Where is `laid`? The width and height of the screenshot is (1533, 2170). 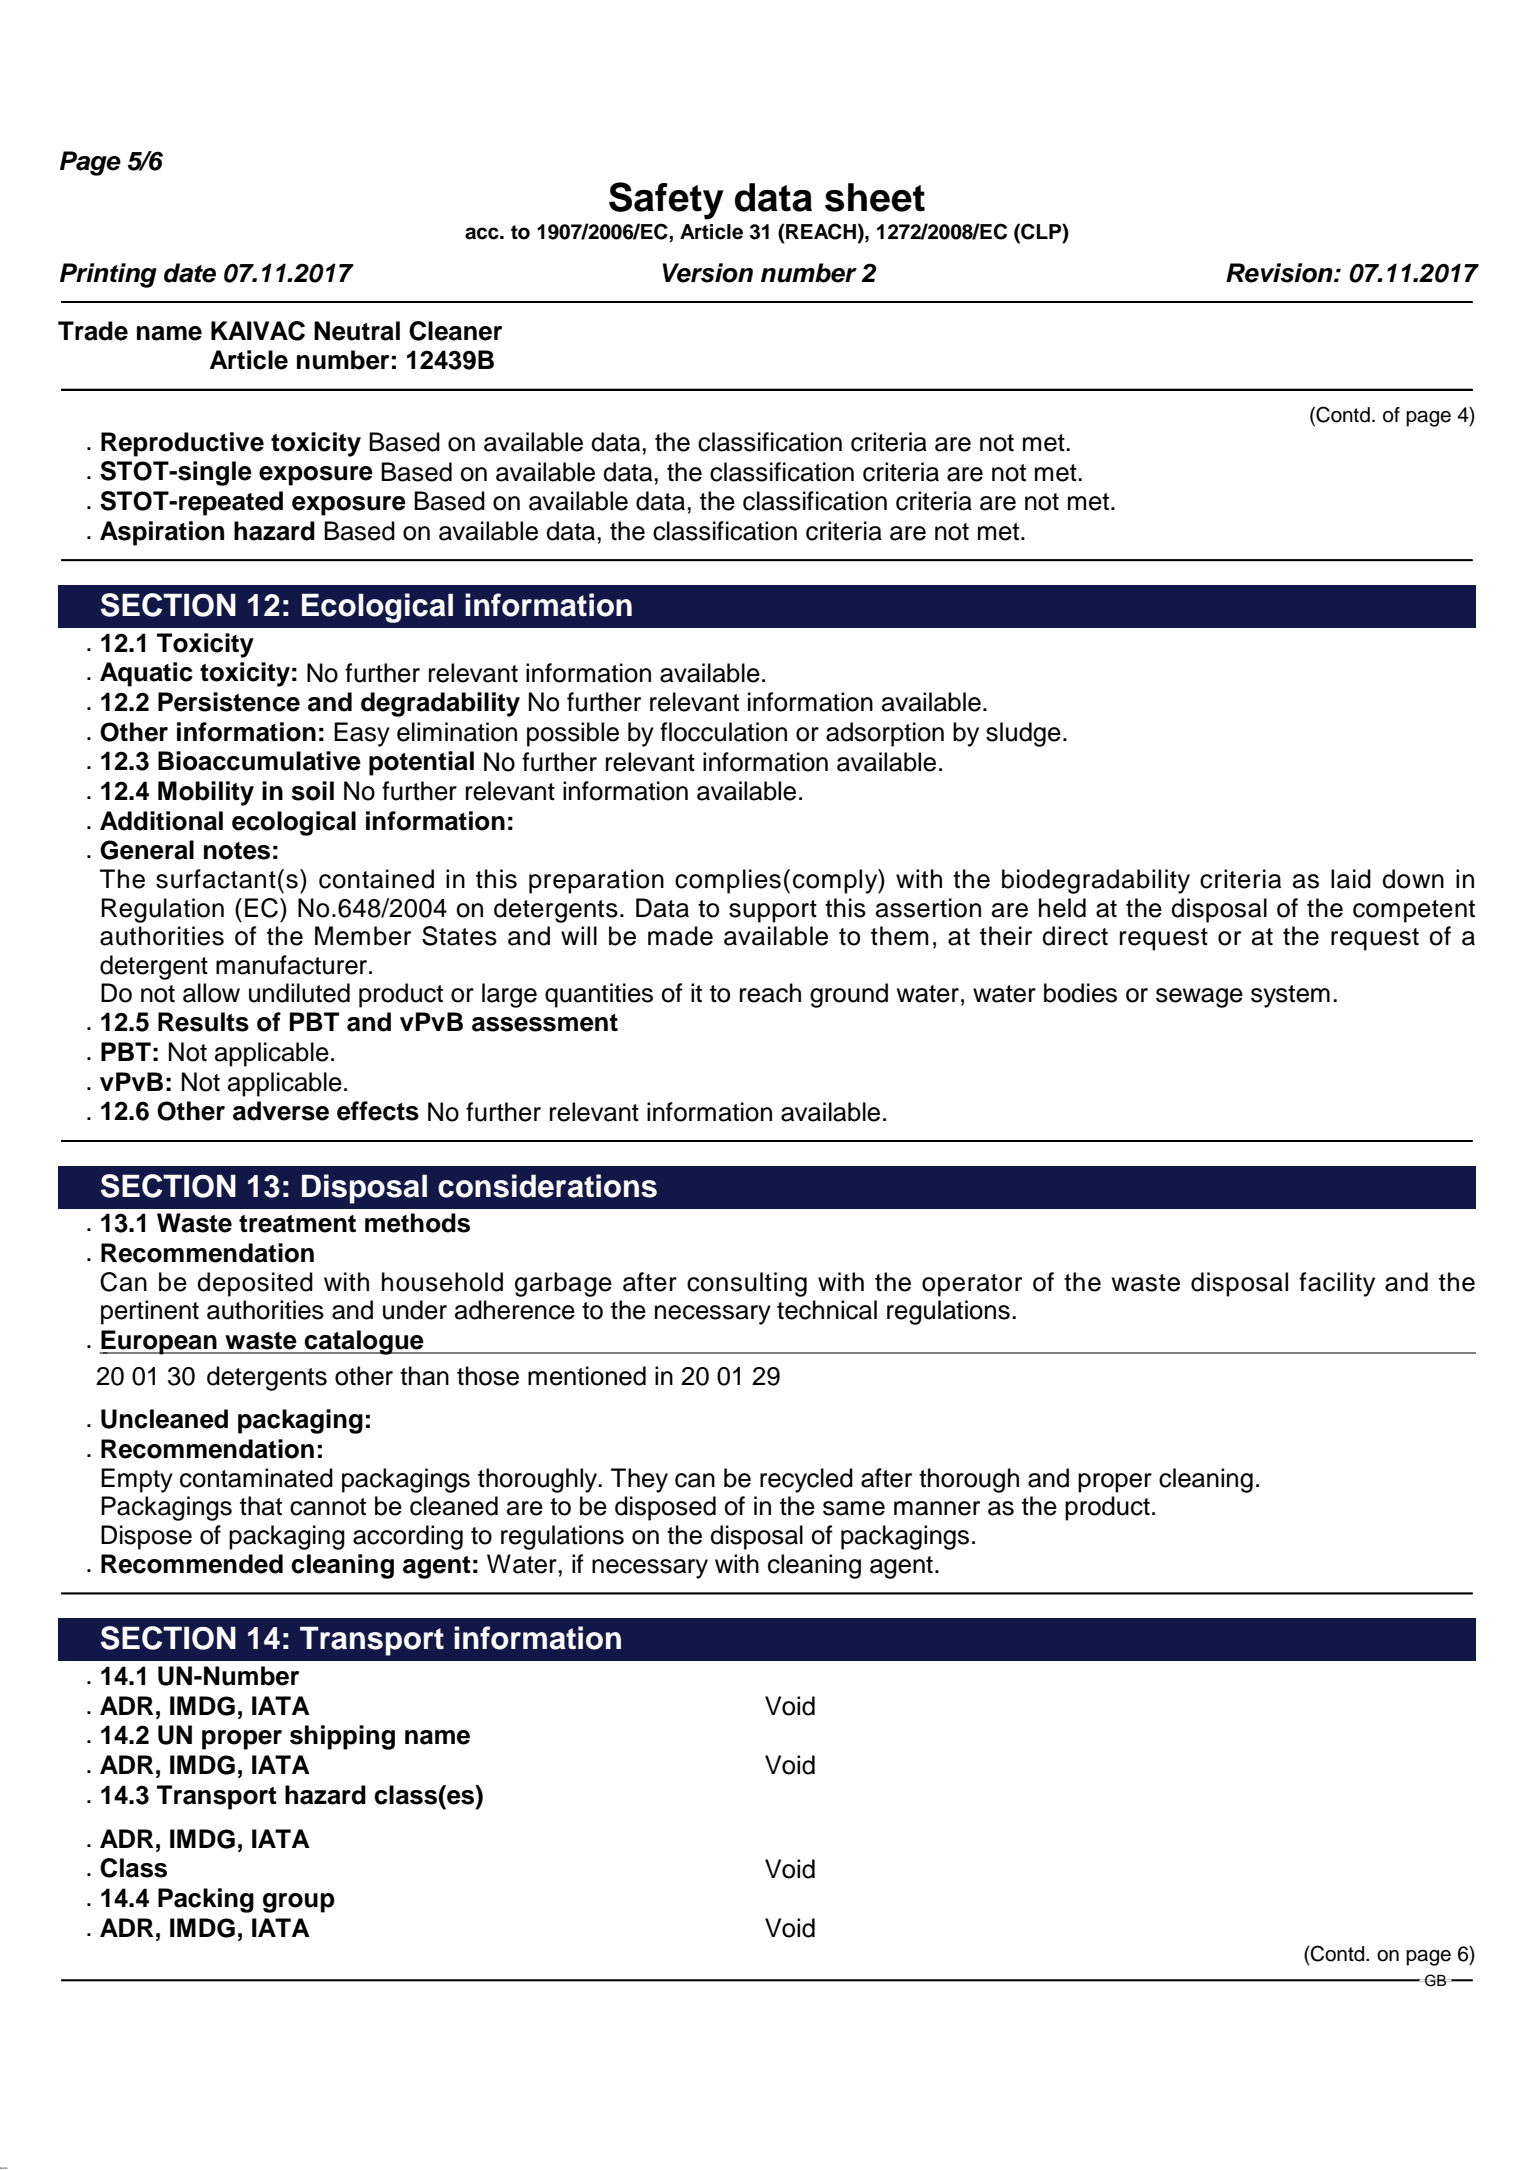 laid is located at coordinates (1351, 879).
